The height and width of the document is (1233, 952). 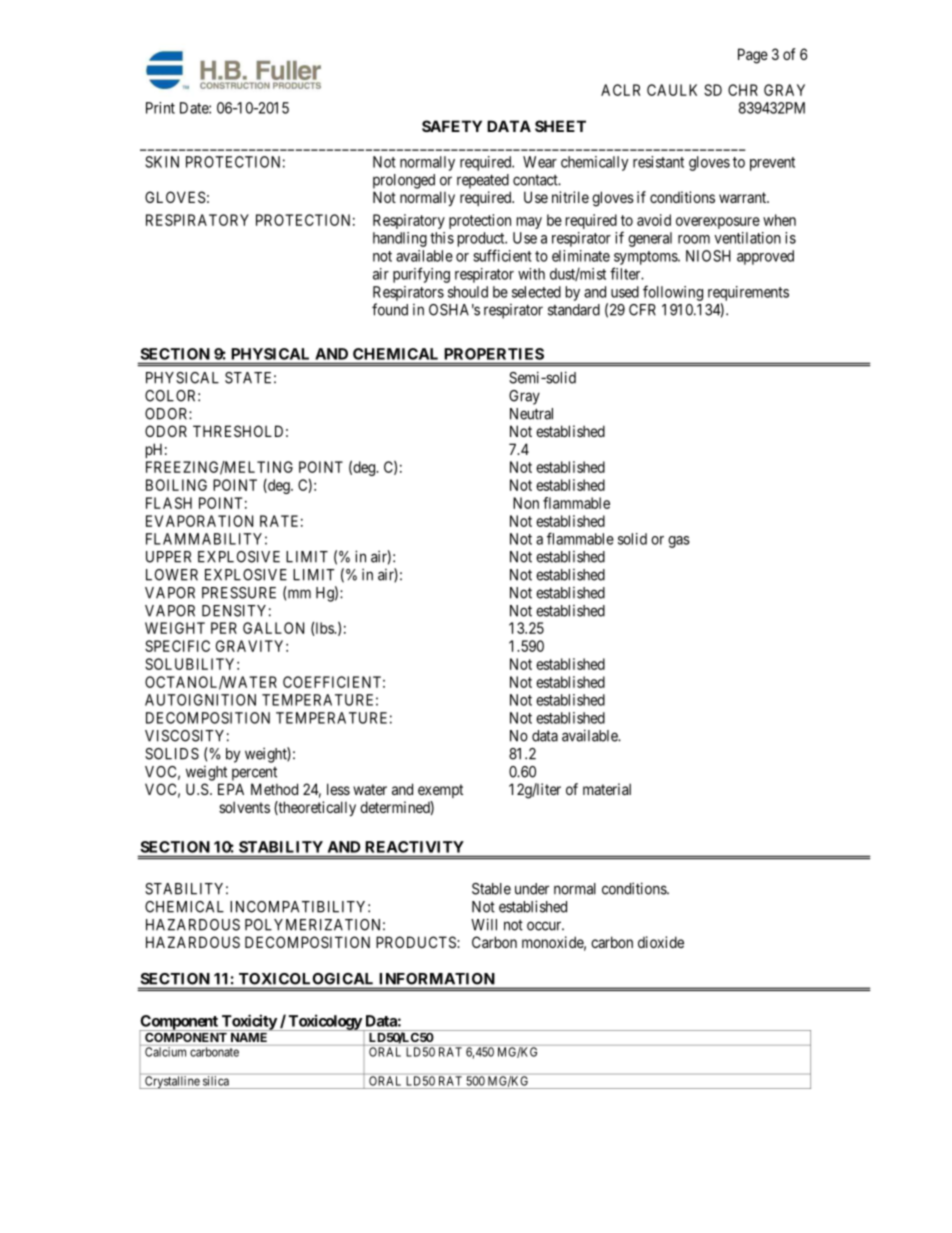 I want to click on PRESSURE, so click(x=239, y=593).
